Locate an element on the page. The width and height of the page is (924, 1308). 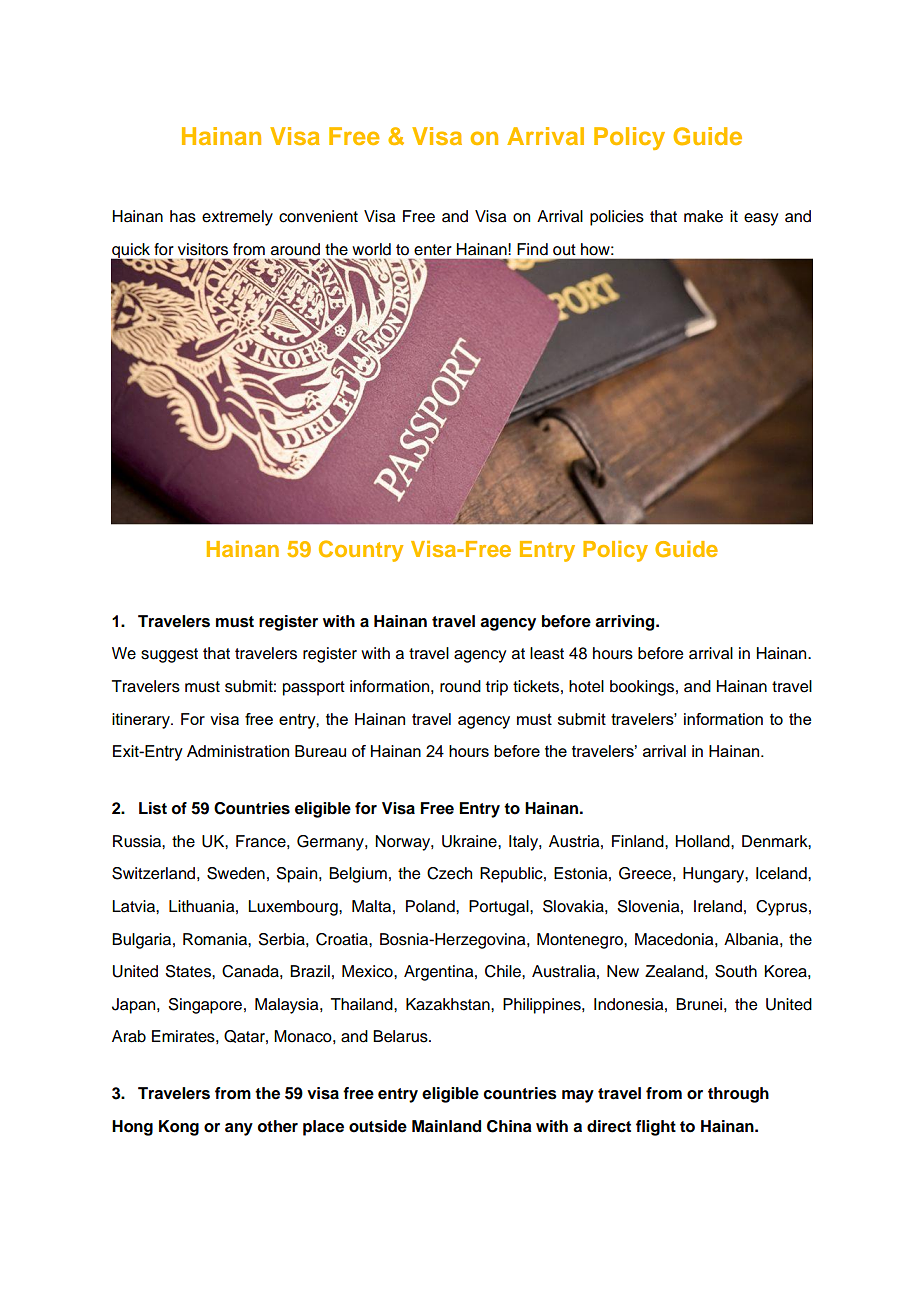
visitors is located at coordinates (203, 249).
